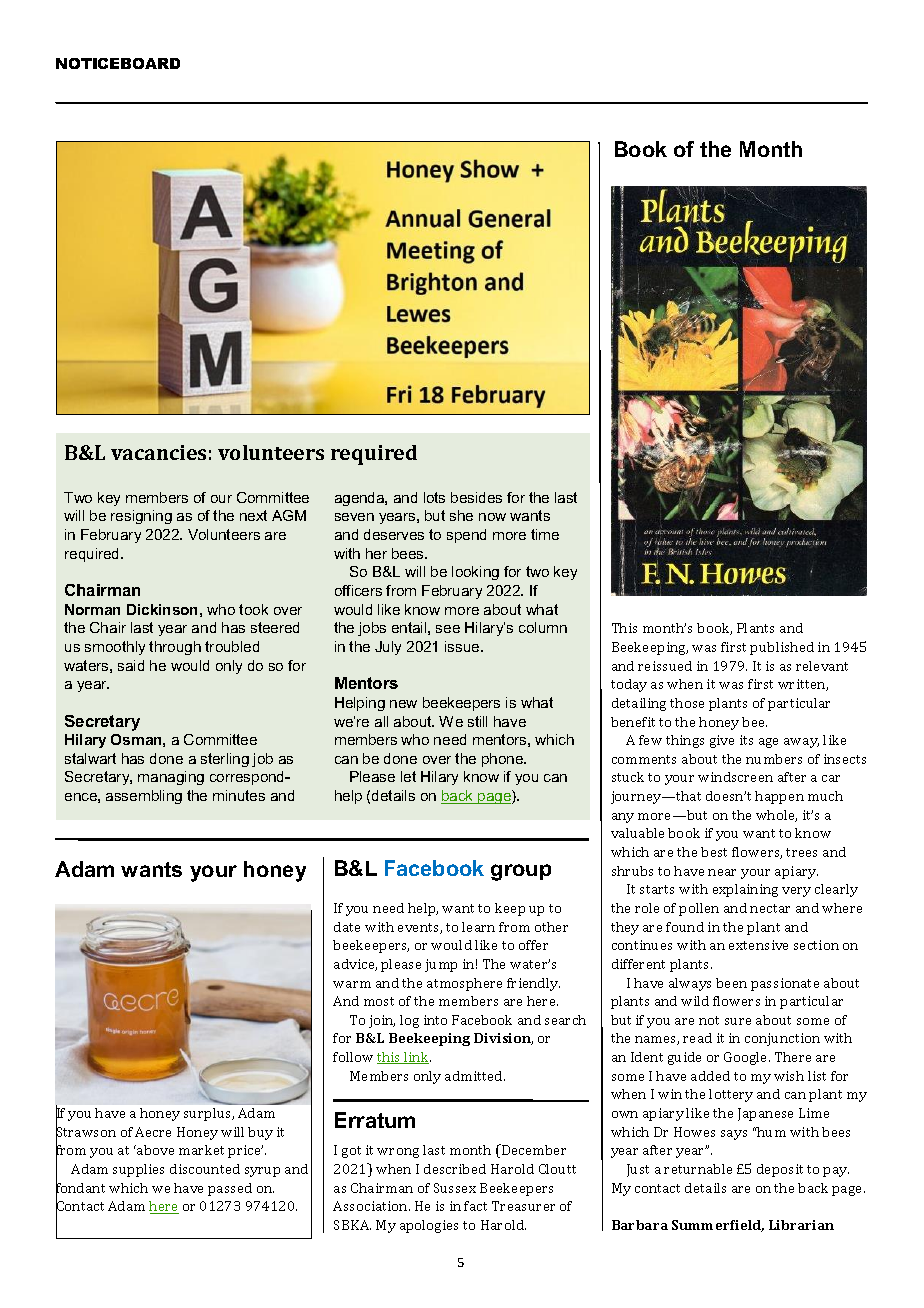 Image resolution: width=924 pixels, height=1308 pixels. I want to click on resigning, so click(141, 517).
